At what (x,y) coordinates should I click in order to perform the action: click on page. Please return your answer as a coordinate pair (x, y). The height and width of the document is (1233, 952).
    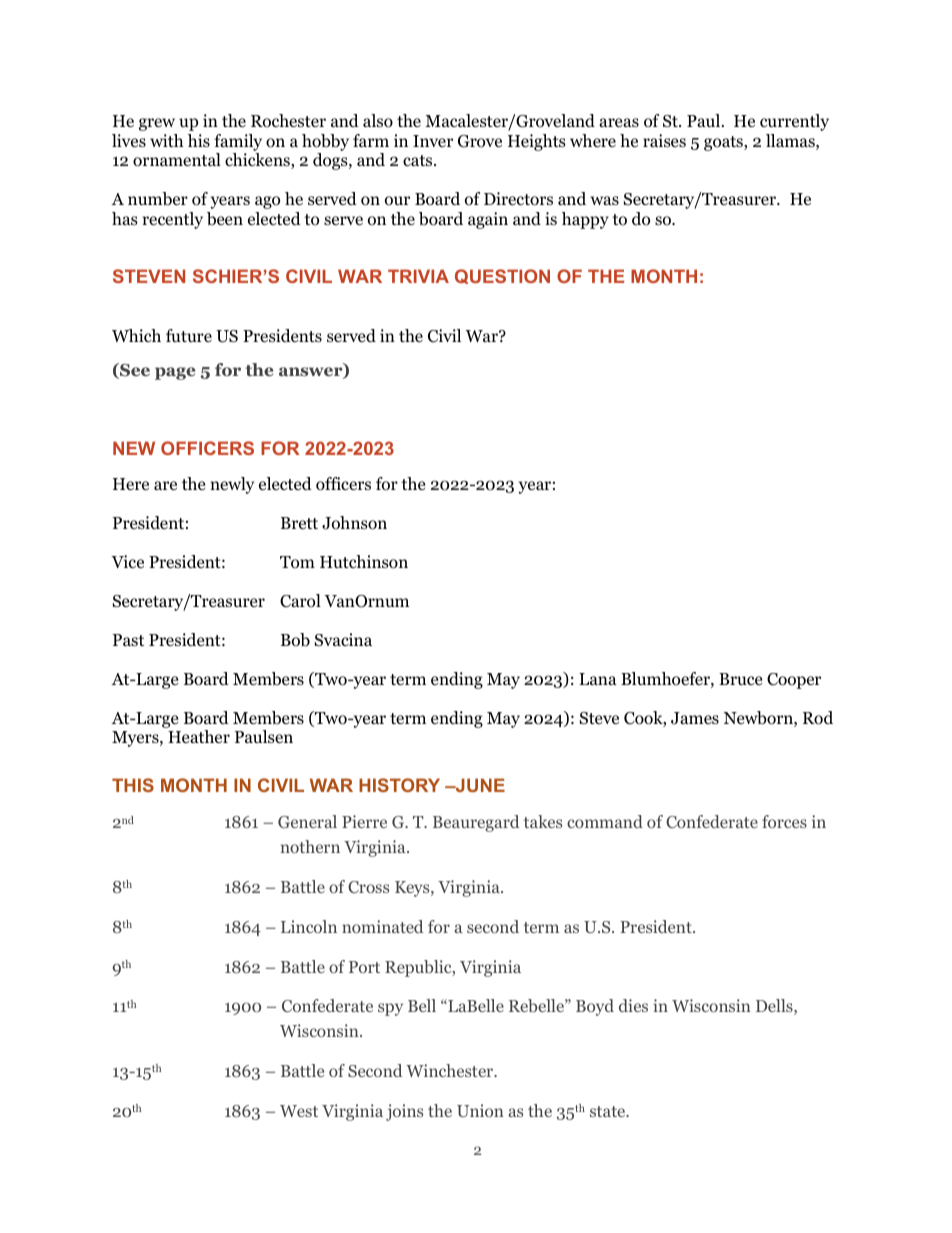
    Looking at the image, I should click on (175, 373).
